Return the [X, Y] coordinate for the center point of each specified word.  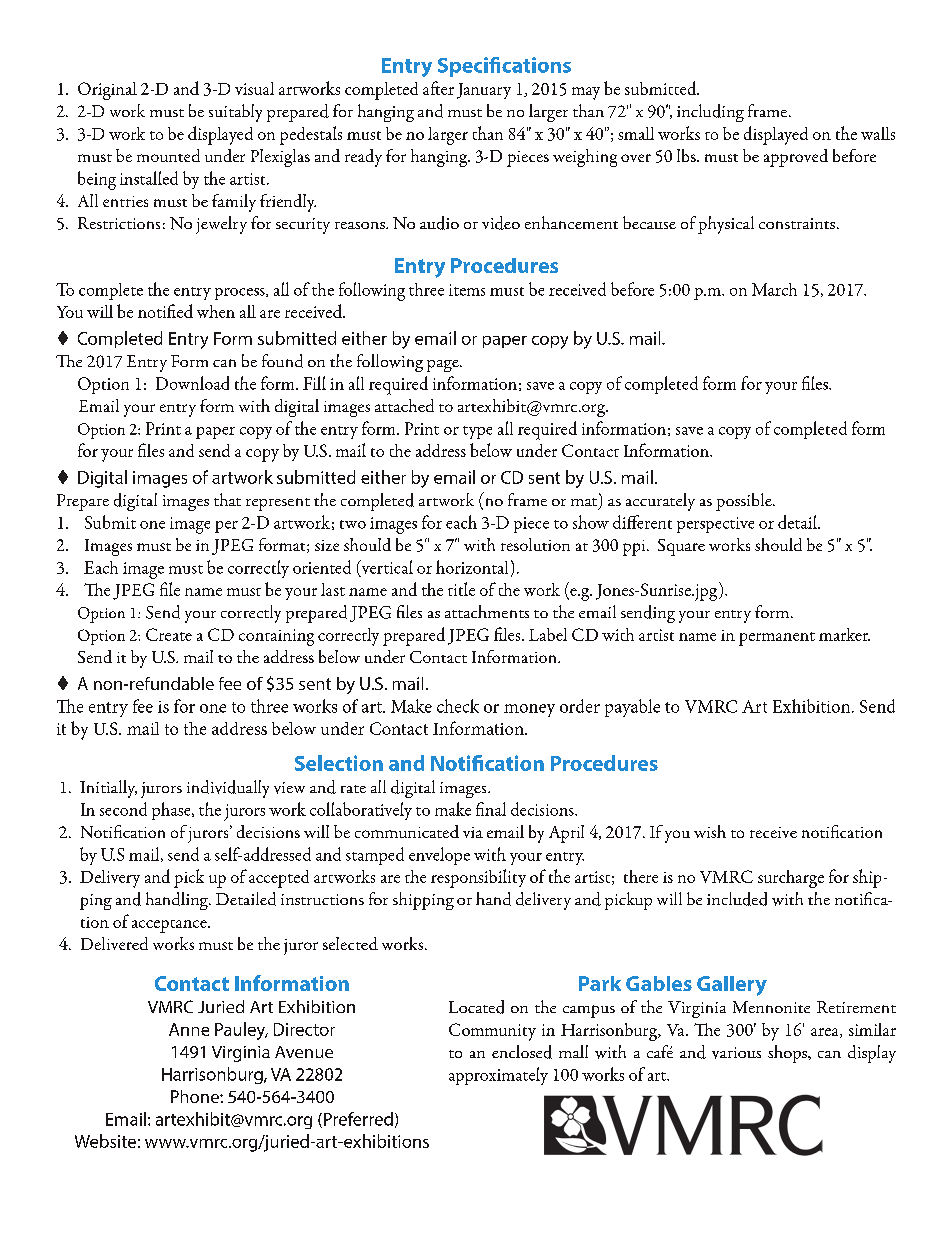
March [774, 289]
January [484, 91]
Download [192, 383]
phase [172, 811]
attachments [487, 611]
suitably [235, 113]
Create [169, 634]
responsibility [478, 878]
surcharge [791, 879]
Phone [196, 1096]
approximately [498, 1076]
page [444, 366]
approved [796, 158]
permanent [777, 639]
